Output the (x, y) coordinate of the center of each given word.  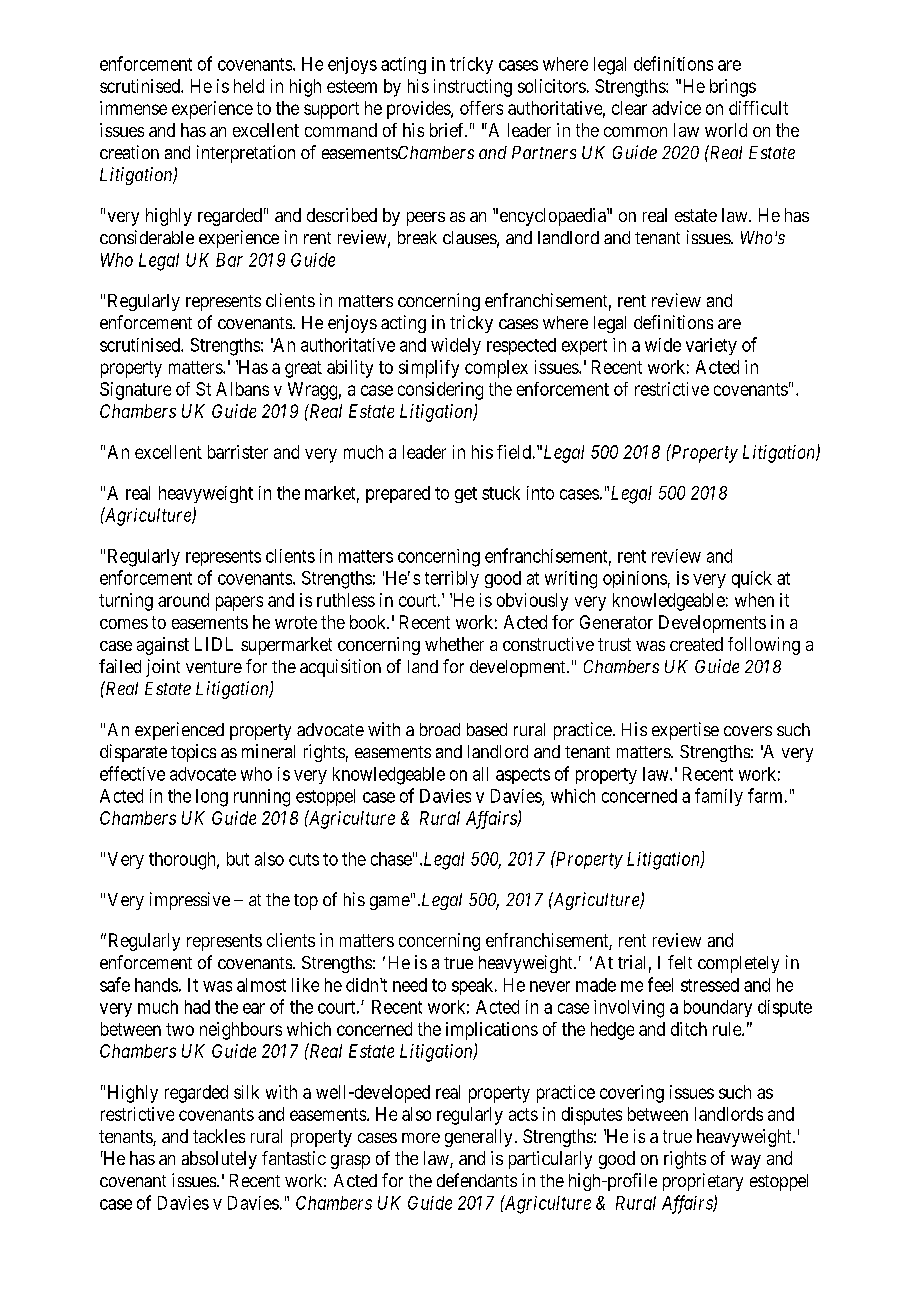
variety (711, 346)
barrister (238, 452)
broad (440, 729)
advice (676, 108)
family (719, 797)
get (466, 495)
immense (133, 108)
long (212, 798)
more (421, 1138)
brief (448, 130)
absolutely (219, 1160)
